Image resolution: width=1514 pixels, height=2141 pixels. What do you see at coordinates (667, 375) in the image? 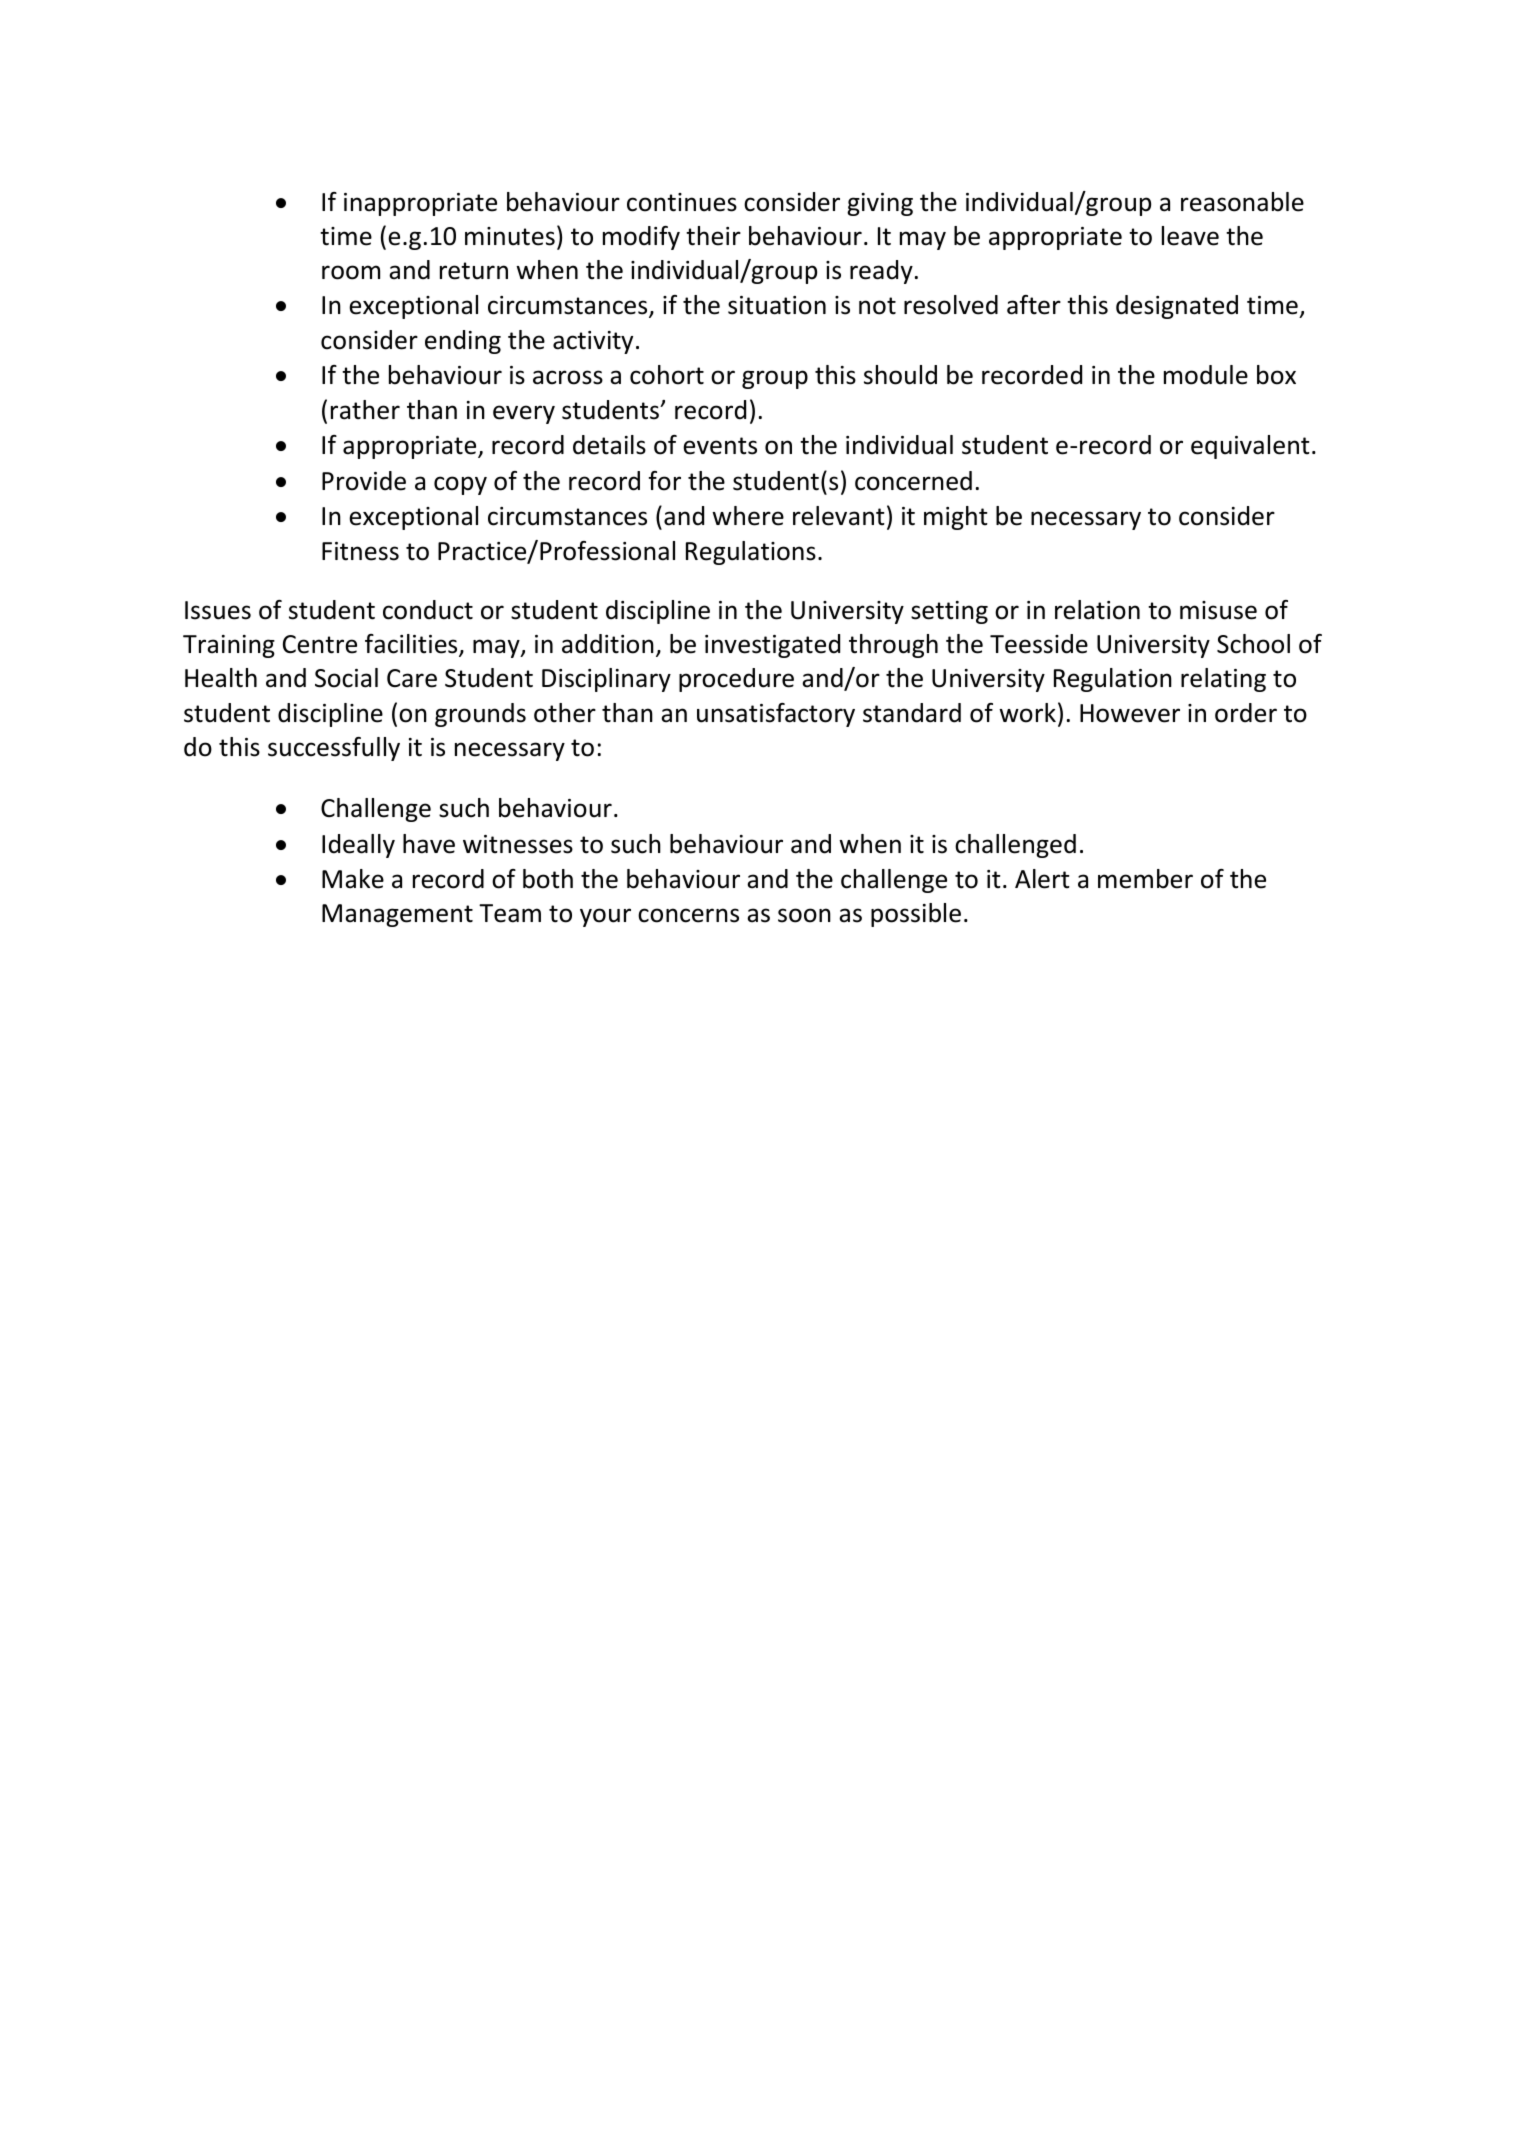
I see `cohort` at bounding box center [667, 375].
